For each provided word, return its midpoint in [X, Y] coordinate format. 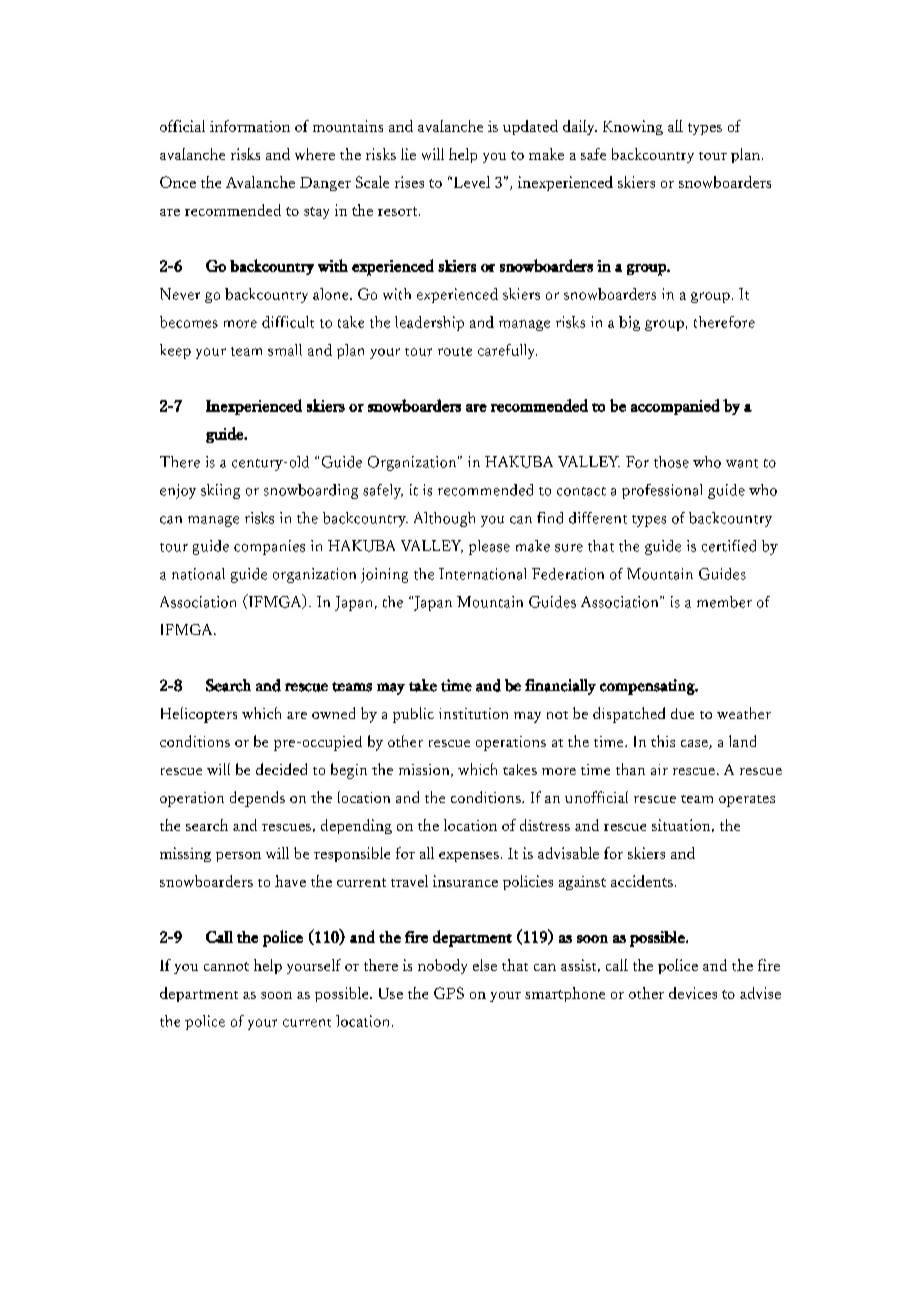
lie [408, 154]
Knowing [633, 127]
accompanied [675, 407]
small [285, 350]
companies [269, 547]
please [489, 547]
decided [281, 769]
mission [425, 770]
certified [729, 546]
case [695, 744]
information [250, 126]
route [455, 351]
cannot [226, 966]
